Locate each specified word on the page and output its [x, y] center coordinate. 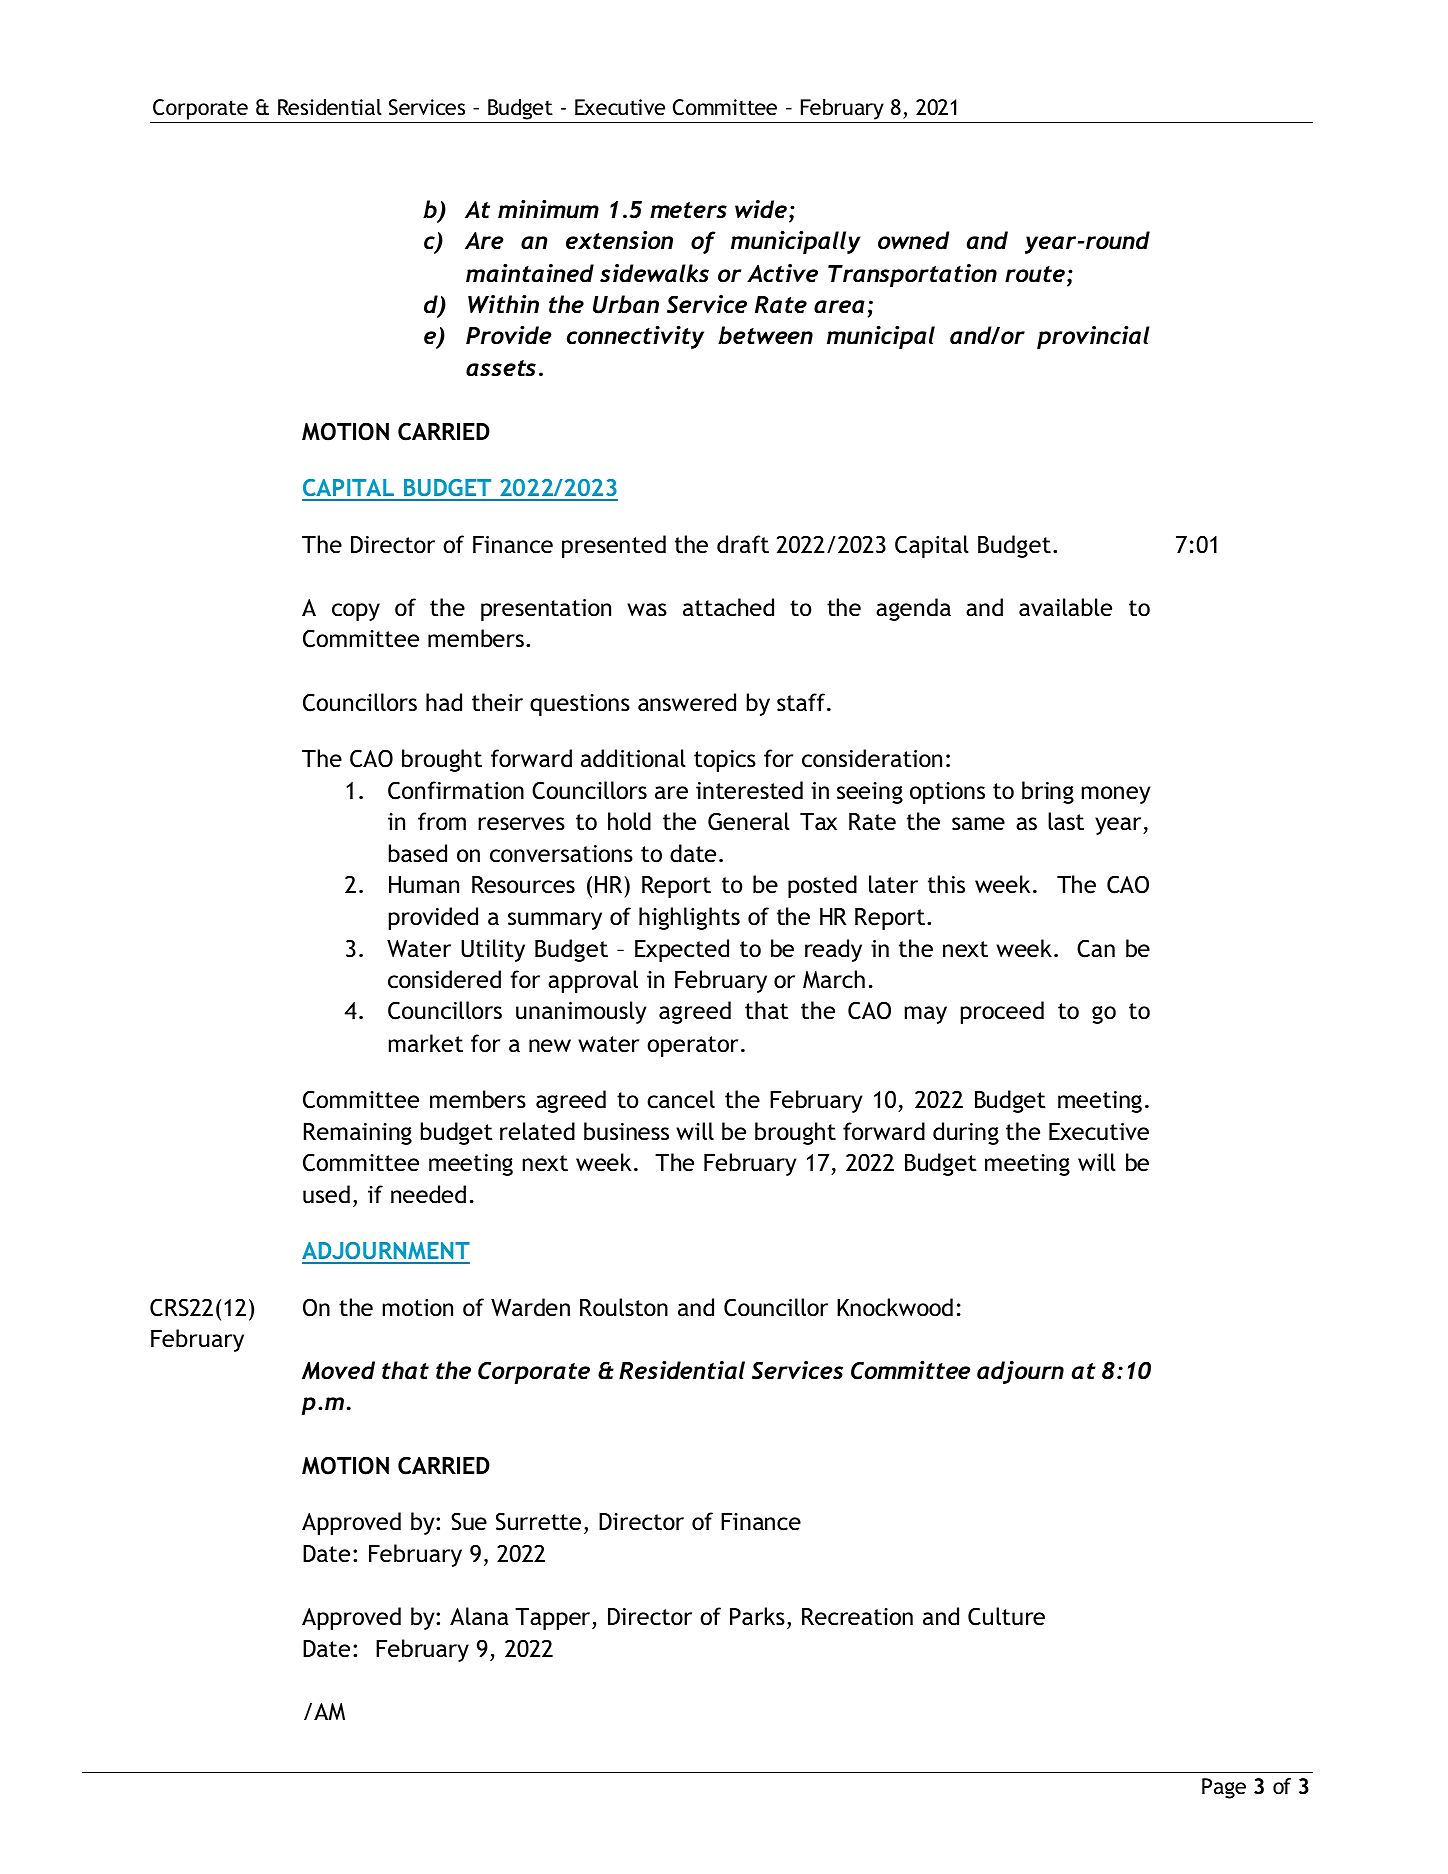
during [966, 1133]
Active [782, 273]
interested [749, 790]
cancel [681, 1099]
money [1116, 795]
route [1035, 274]
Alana [479, 1616]
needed [428, 1194]
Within [503, 304]
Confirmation [456, 790]
